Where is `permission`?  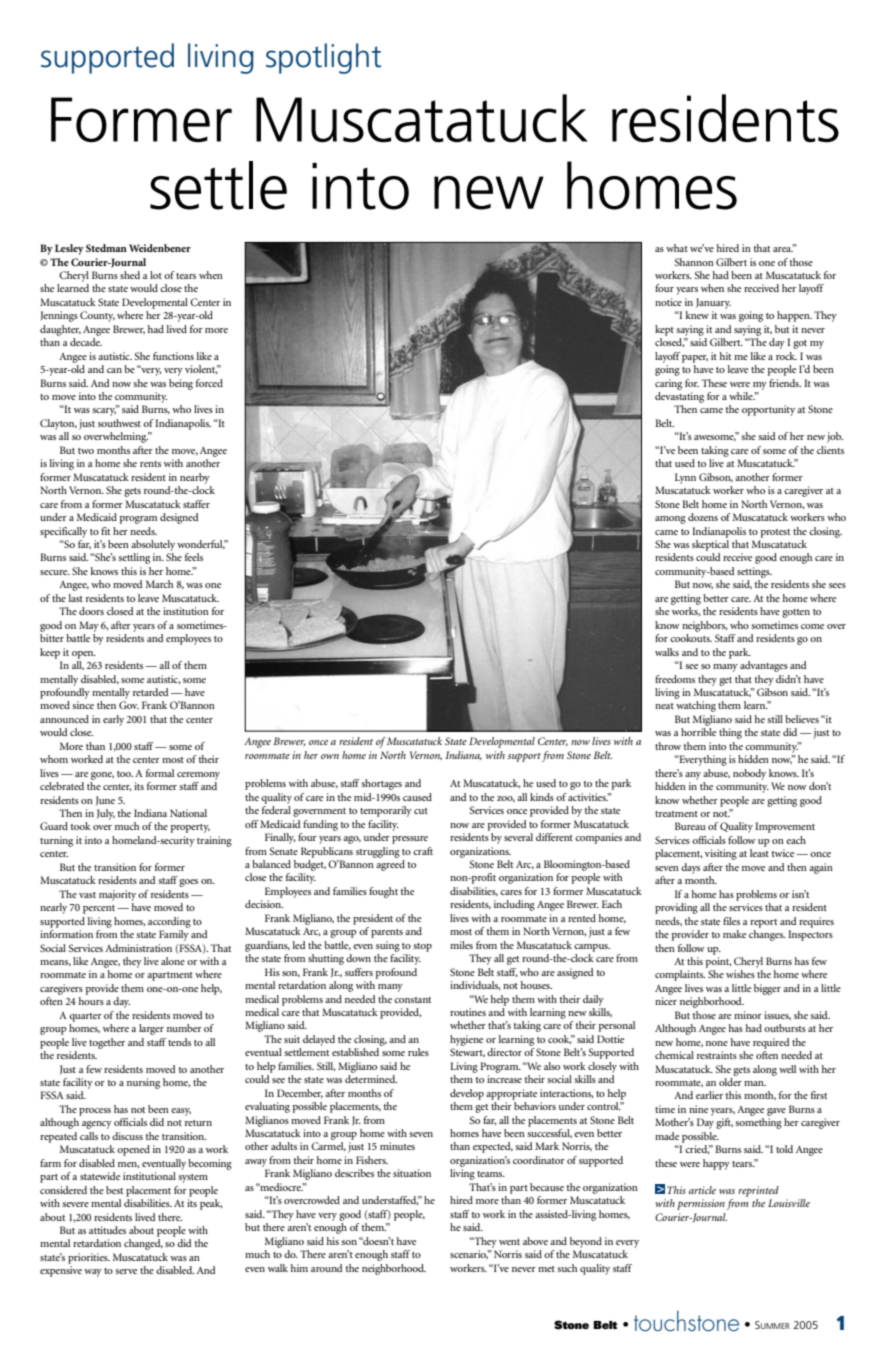
permission is located at coordinates (701, 1204).
